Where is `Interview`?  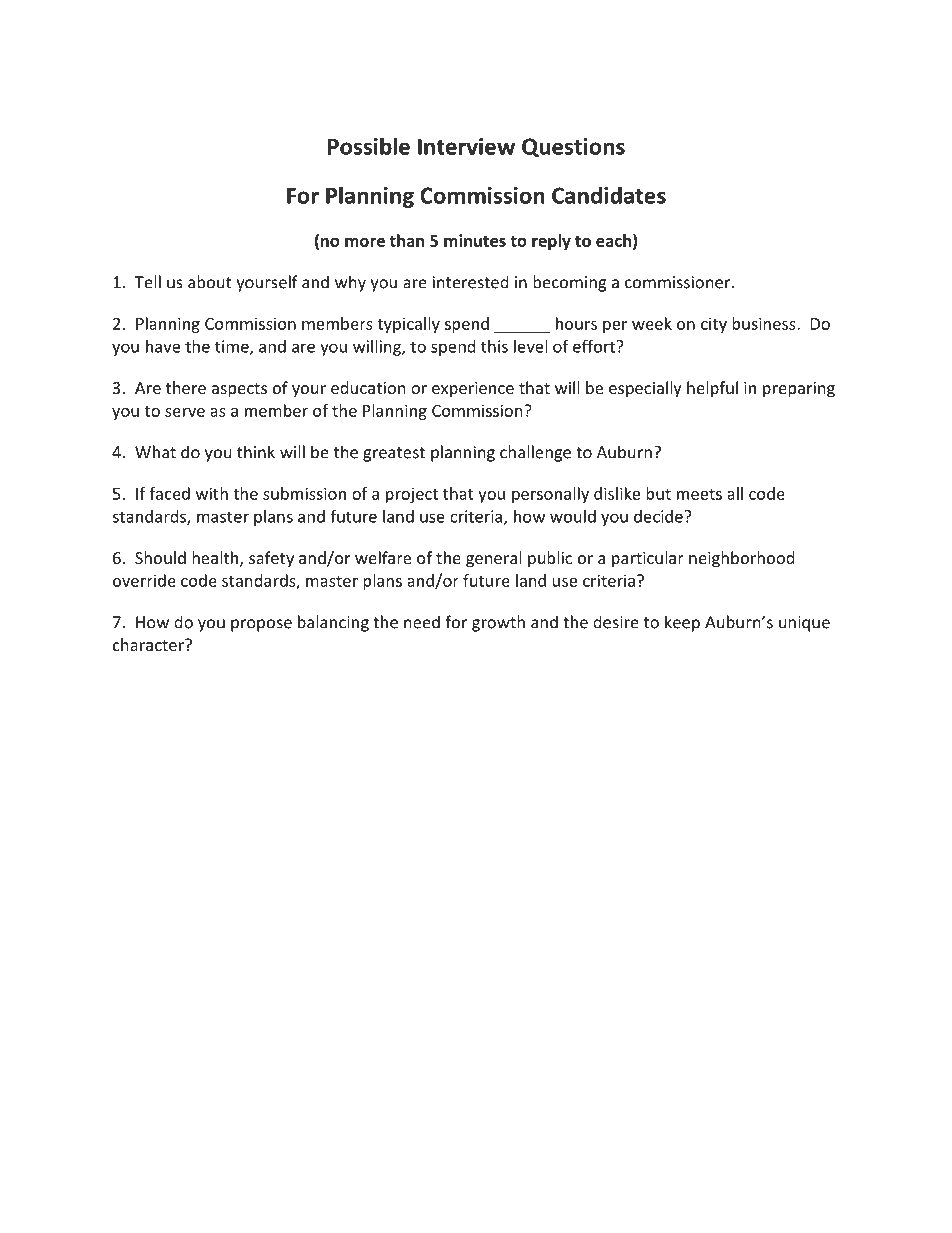 Interview is located at coordinates (466, 146).
